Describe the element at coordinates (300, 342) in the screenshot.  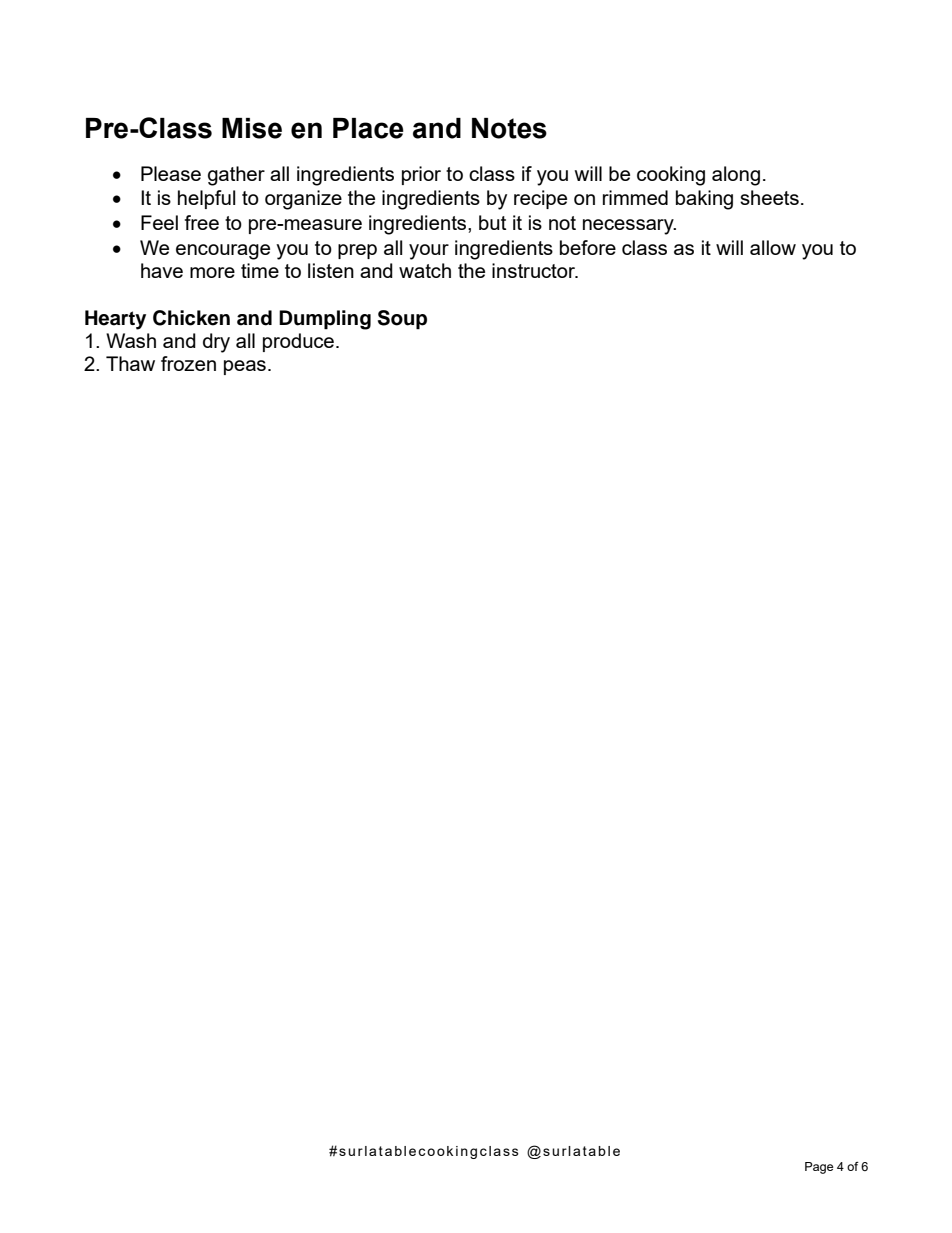
I see `produce` at that location.
